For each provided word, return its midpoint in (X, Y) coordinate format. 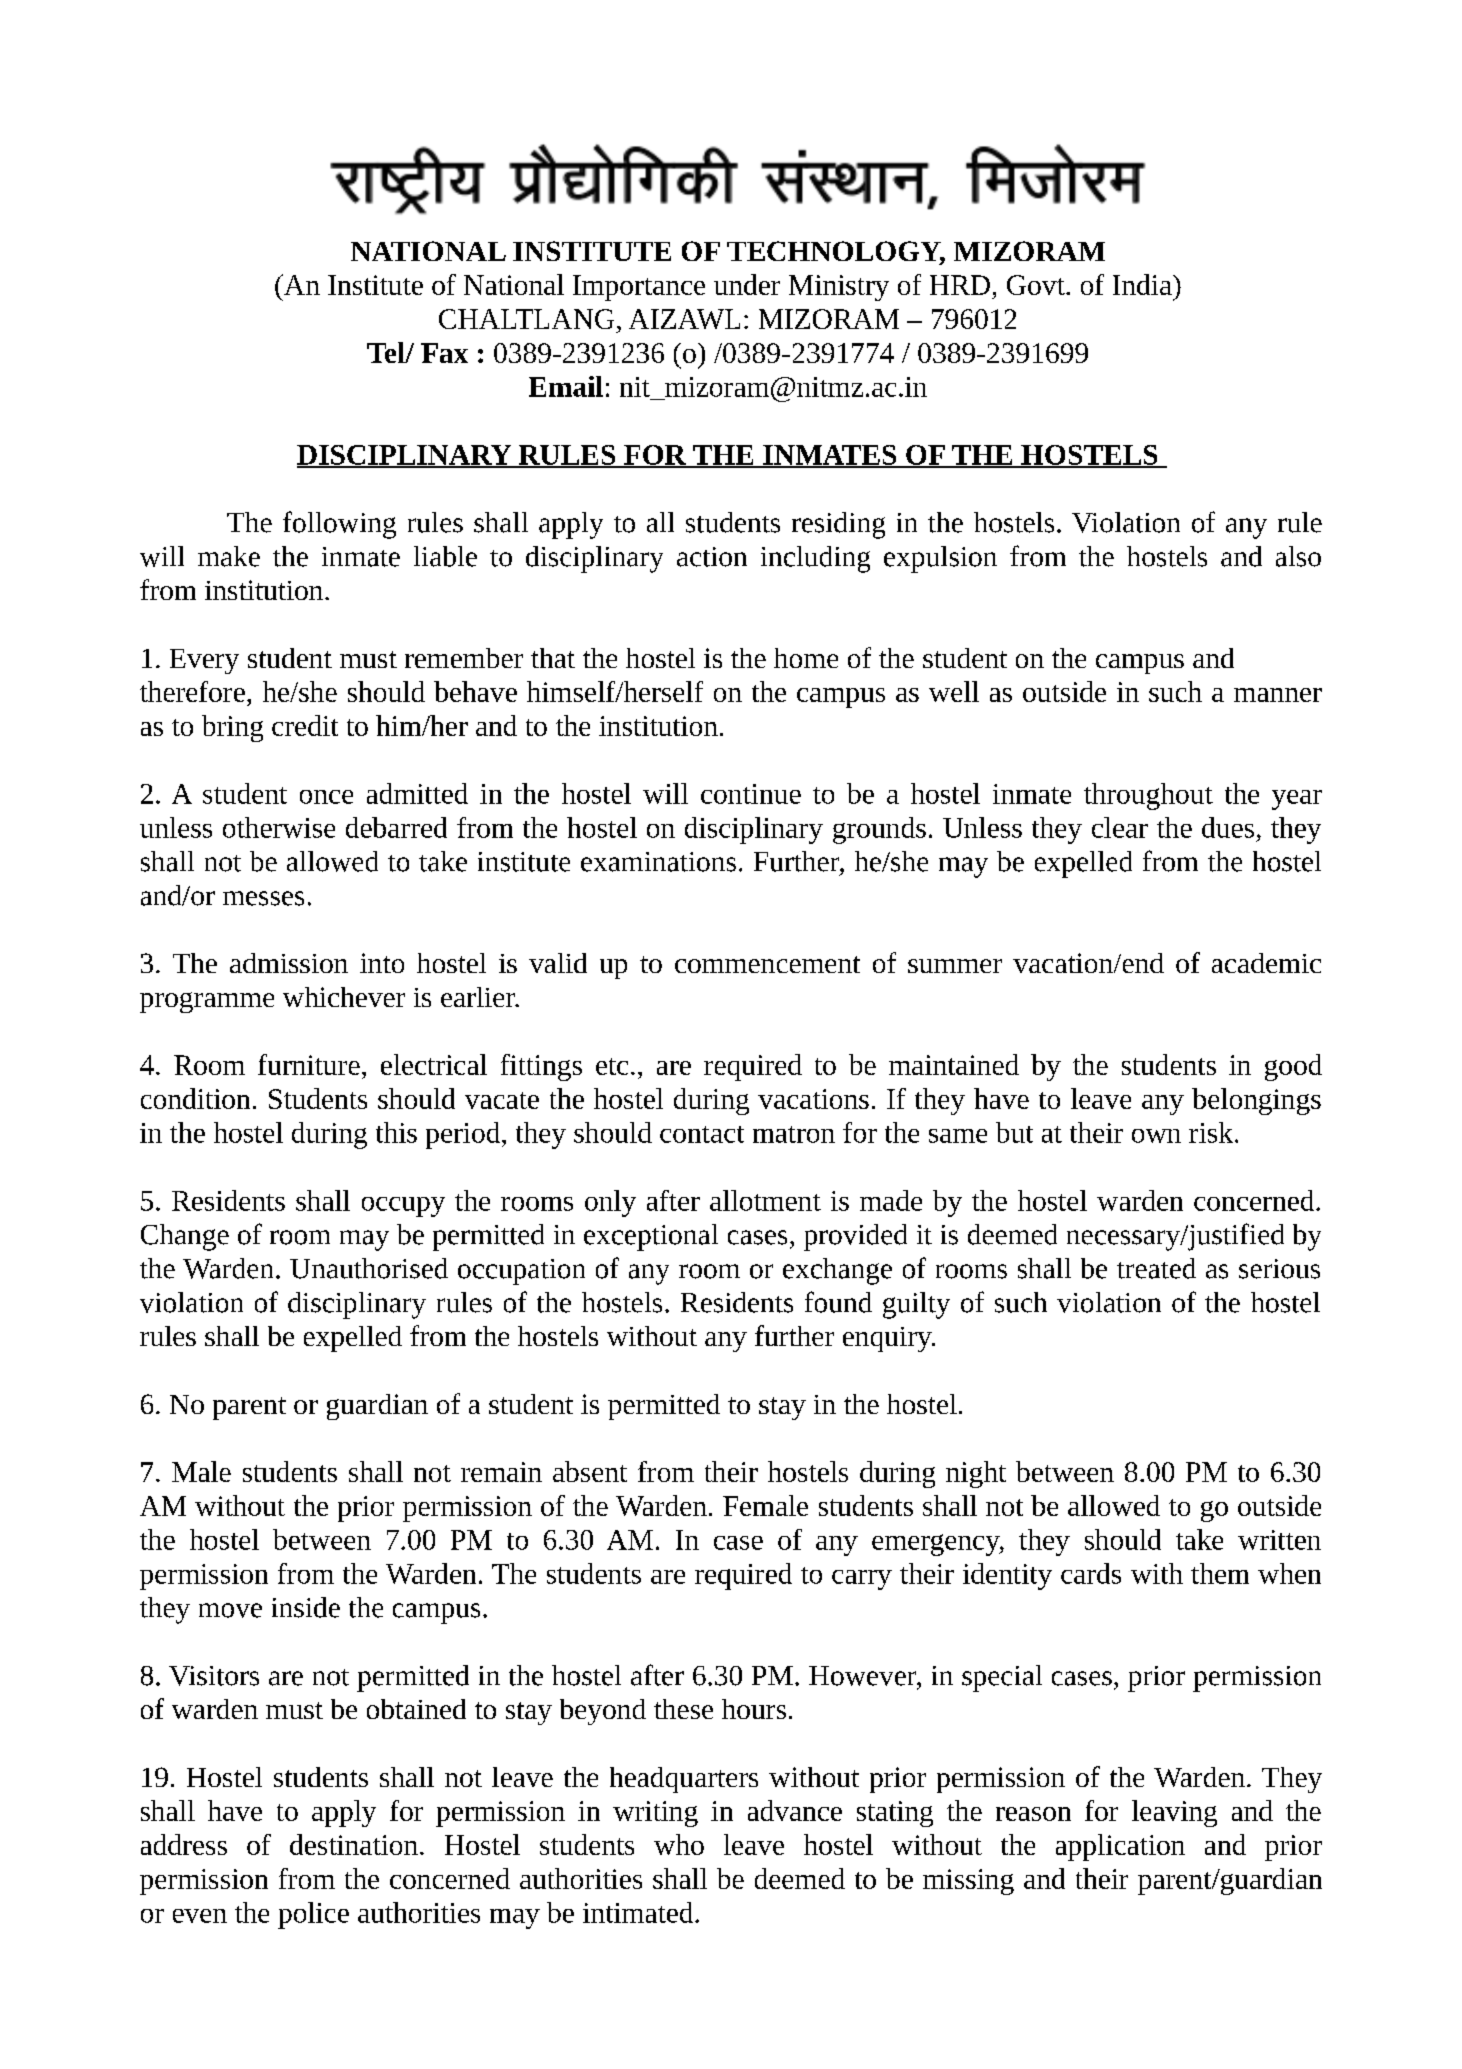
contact (702, 1134)
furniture (309, 1064)
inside (306, 1607)
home (806, 658)
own (1156, 1136)
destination (354, 1844)
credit (305, 725)
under (747, 284)
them (1220, 1573)
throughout (1148, 796)
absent (590, 1471)
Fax (444, 353)
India (1143, 284)
